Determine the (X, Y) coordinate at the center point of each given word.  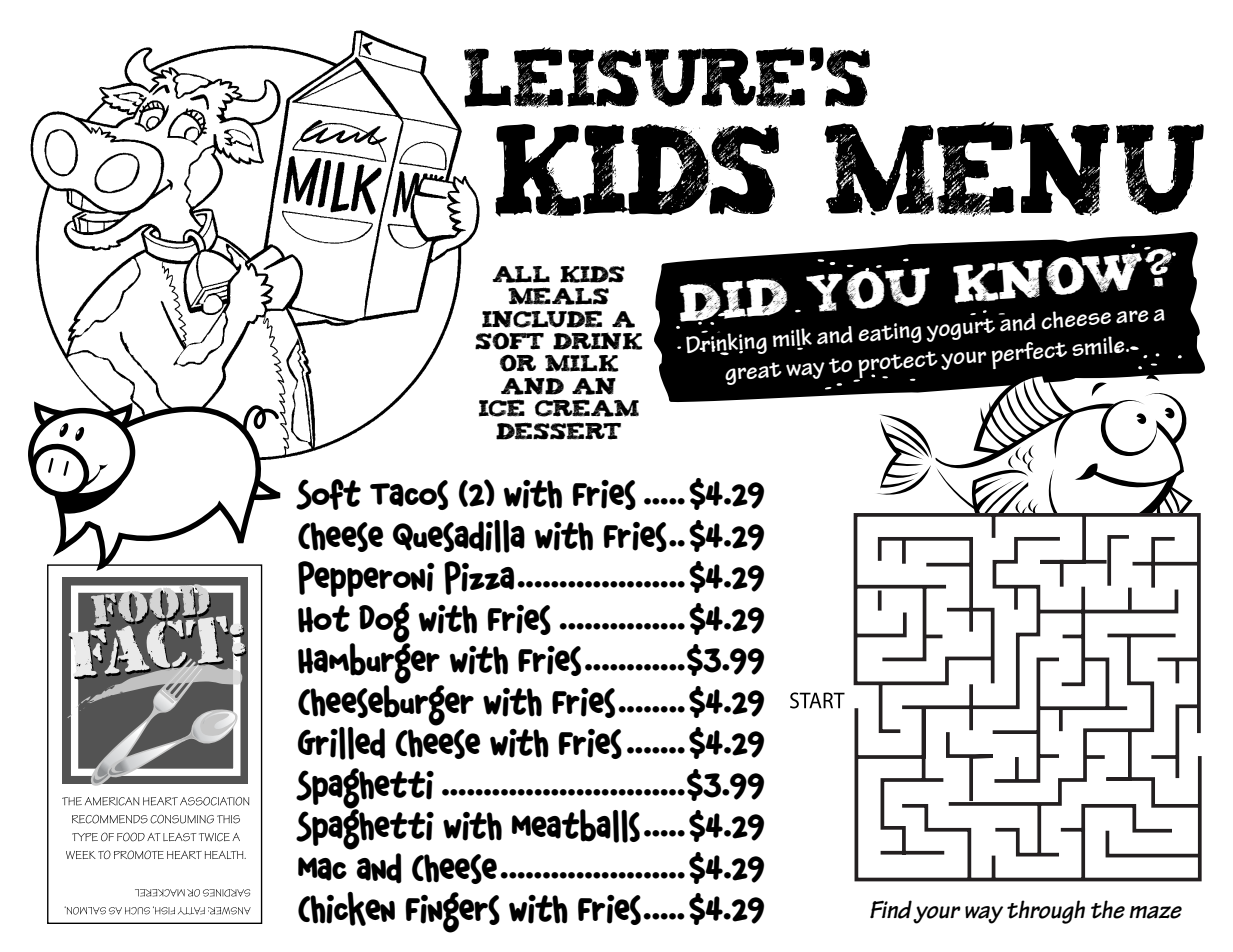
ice (502, 408)
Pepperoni (366, 579)
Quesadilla (459, 536)
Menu (1014, 169)
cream (587, 408)
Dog (384, 623)
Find (891, 909)
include (542, 319)
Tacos (409, 495)
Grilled (341, 743)
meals (558, 296)
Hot (324, 619)
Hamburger (370, 663)
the (1108, 909)
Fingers (452, 912)
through (1046, 912)
